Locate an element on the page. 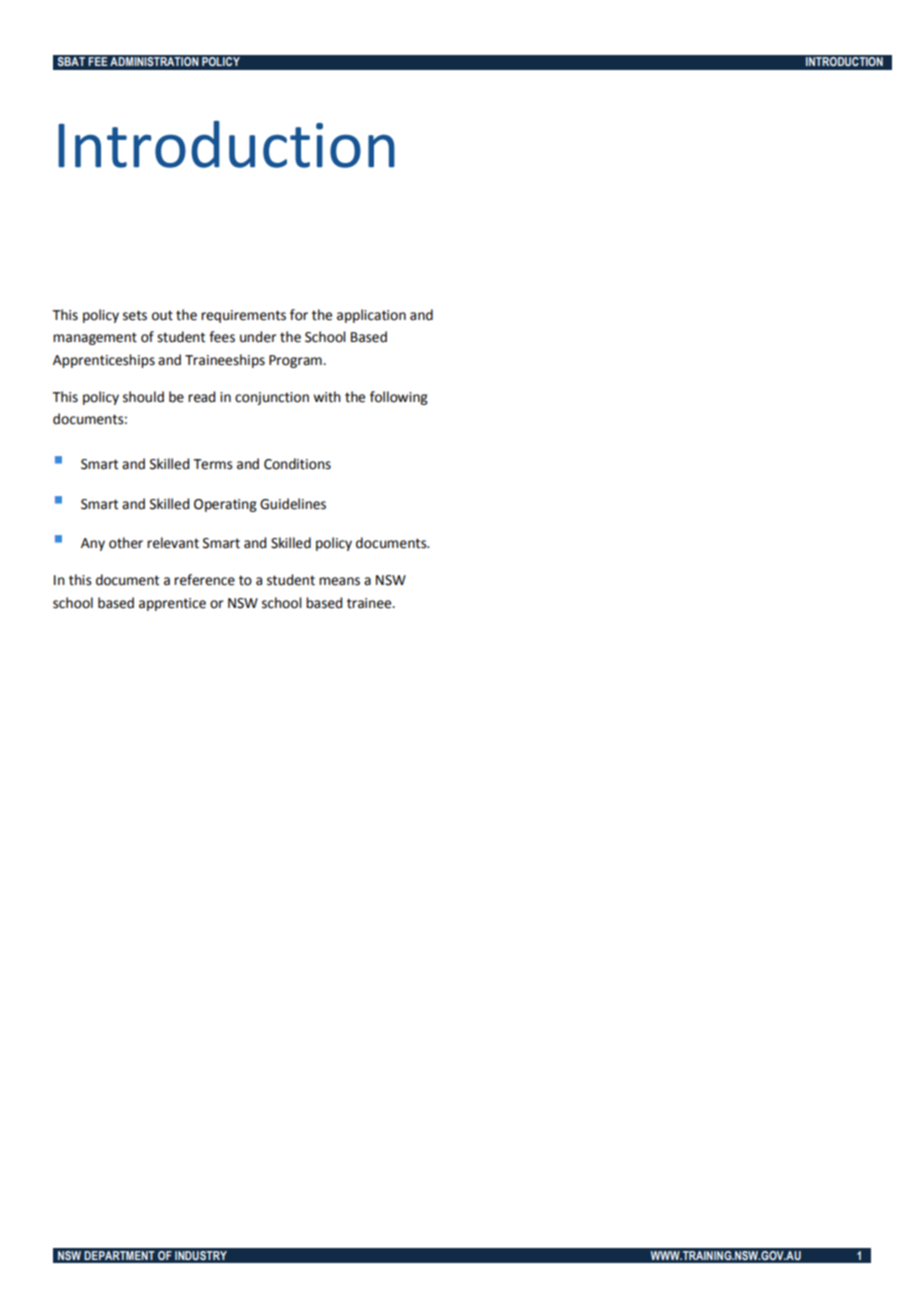 The image size is (924, 1308). means is located at coordinates (339, 581).
